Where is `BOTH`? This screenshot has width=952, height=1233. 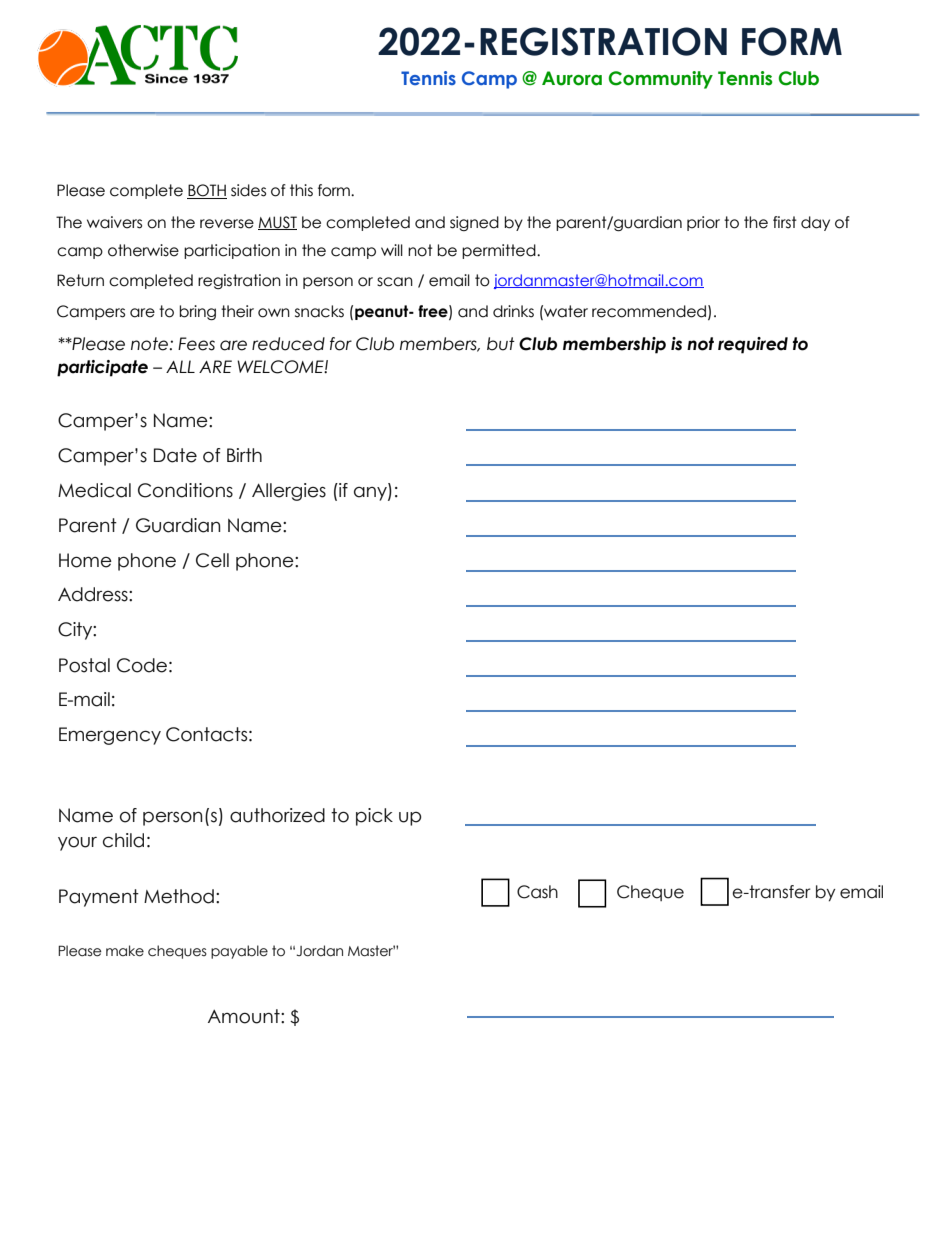
BOTH is located at coordinates (207, 191).
